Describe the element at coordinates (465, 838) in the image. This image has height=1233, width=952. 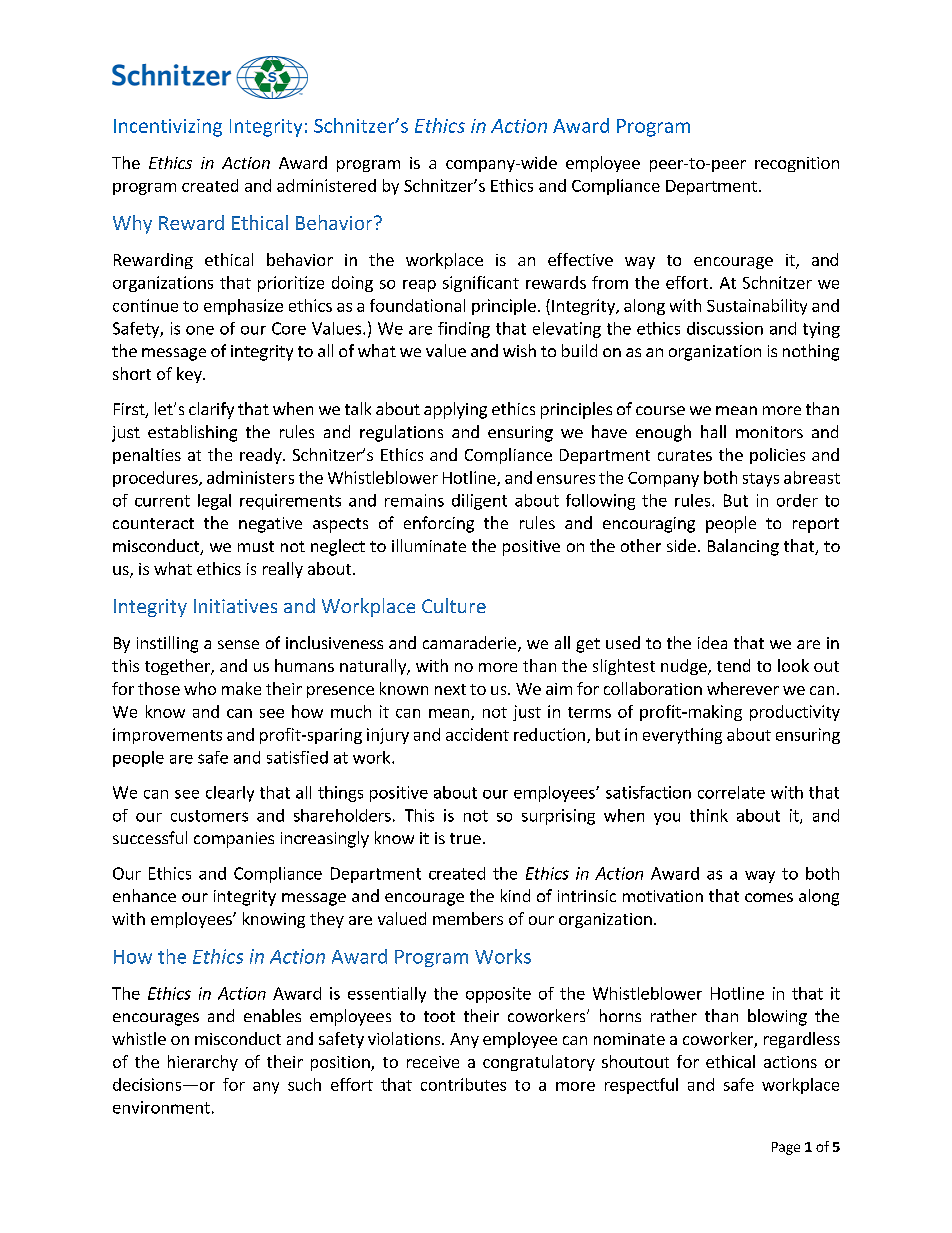
I see `true` at that location.
